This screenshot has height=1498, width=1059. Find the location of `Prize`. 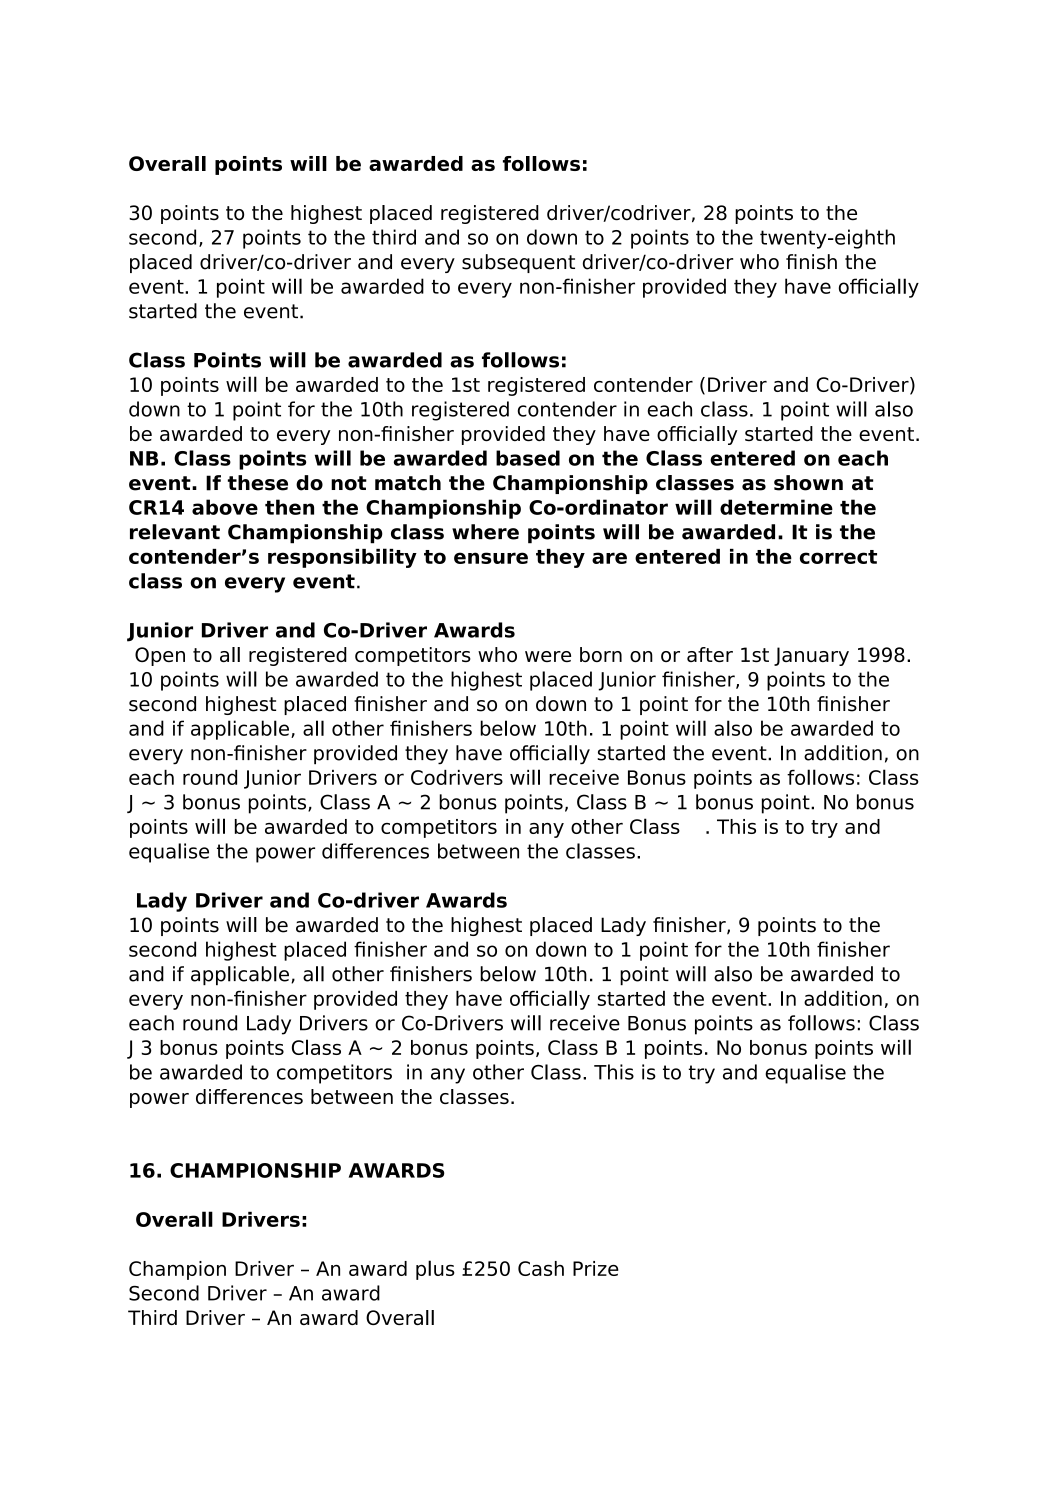

Prize is located at coordinates (596, 1268).
